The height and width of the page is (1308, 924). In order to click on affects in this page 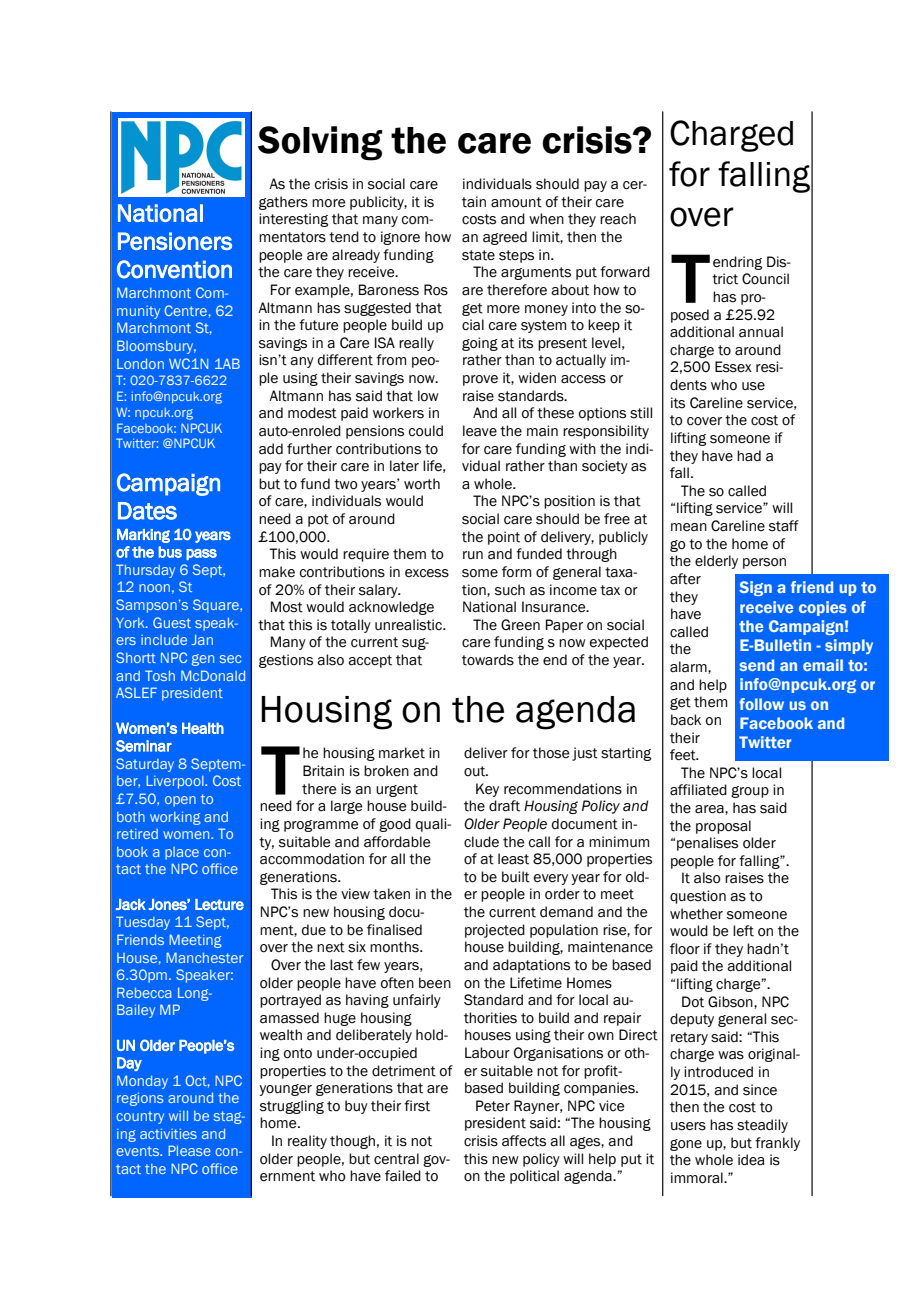, I will do `click(524, 1141)`.
